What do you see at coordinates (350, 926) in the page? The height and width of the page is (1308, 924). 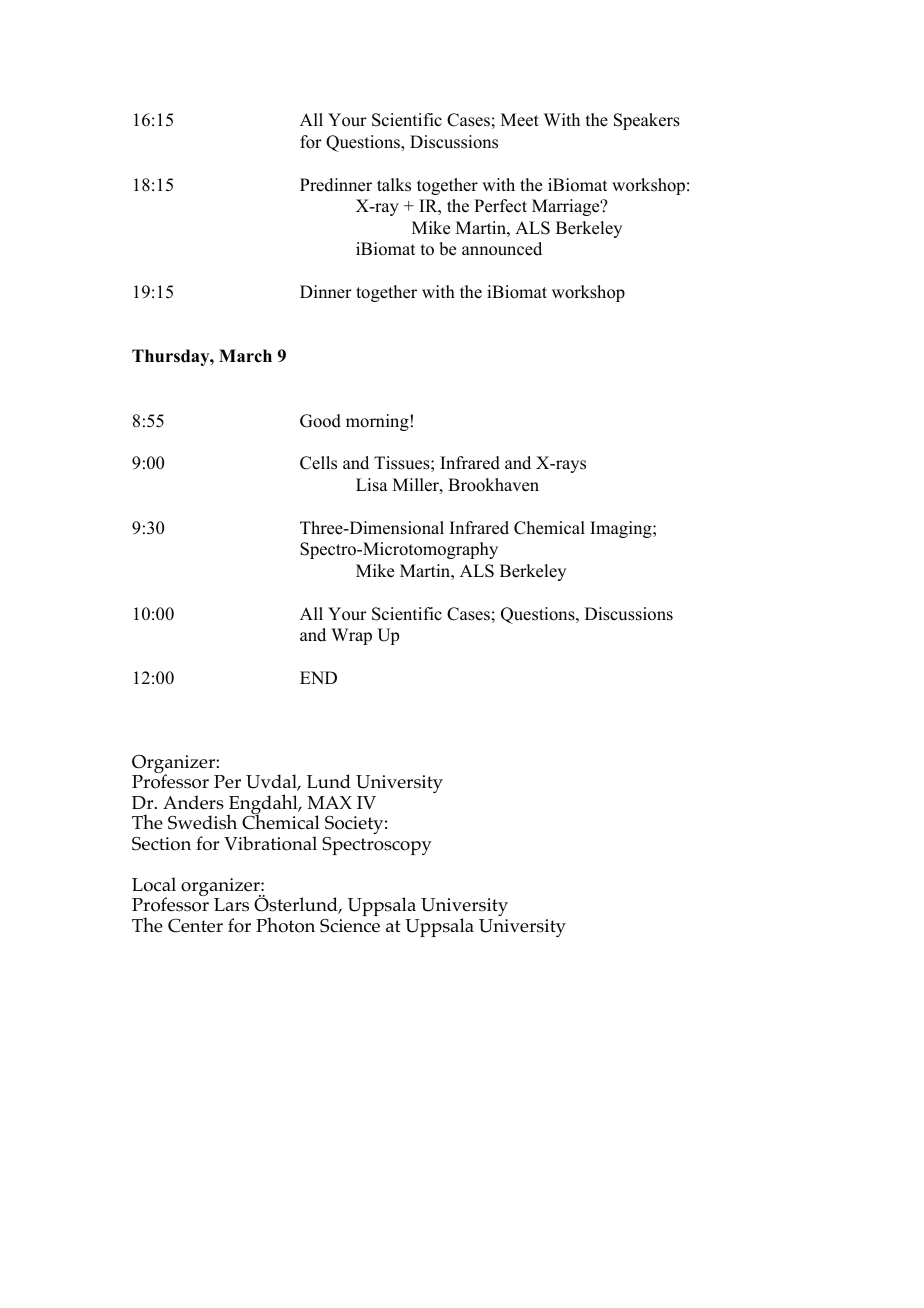 I see `Science` at bounding box center [350, 926].
